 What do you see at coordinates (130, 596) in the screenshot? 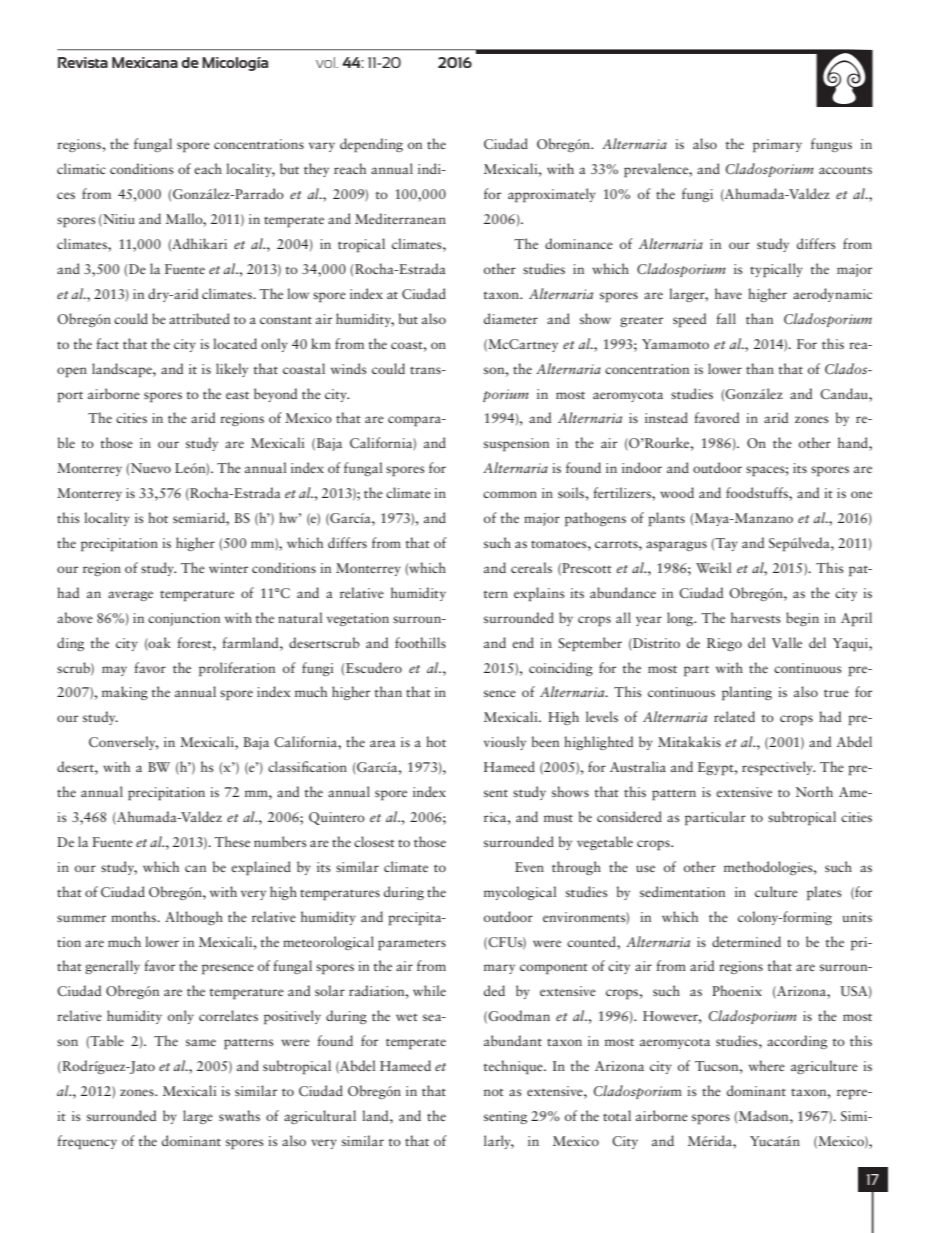
I see `average` at bounding box center [130, 596].
